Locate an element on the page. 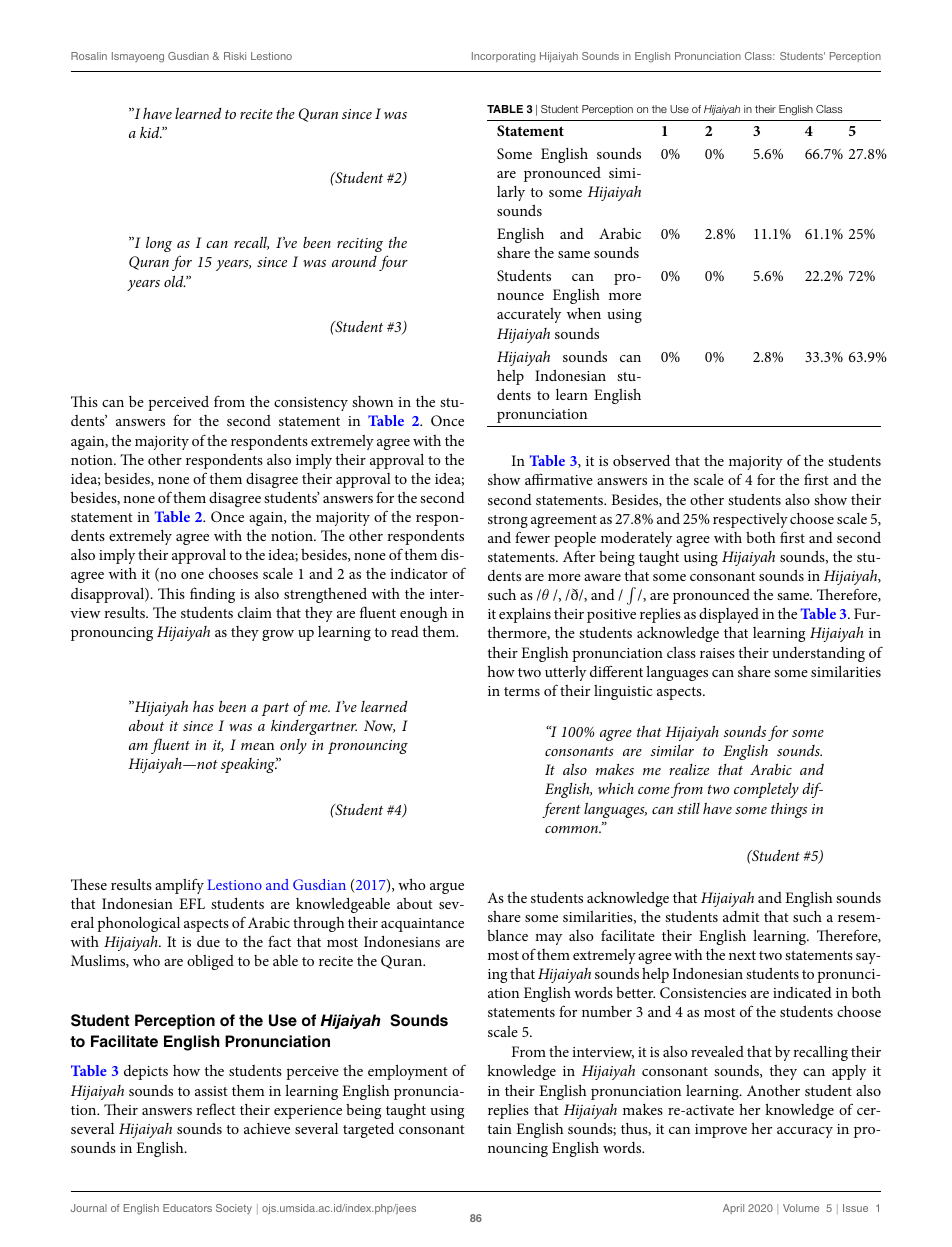 Image resolution: width=952 pixels, height=1247 pixels. targeted is located at coordinates (368, 1130).
